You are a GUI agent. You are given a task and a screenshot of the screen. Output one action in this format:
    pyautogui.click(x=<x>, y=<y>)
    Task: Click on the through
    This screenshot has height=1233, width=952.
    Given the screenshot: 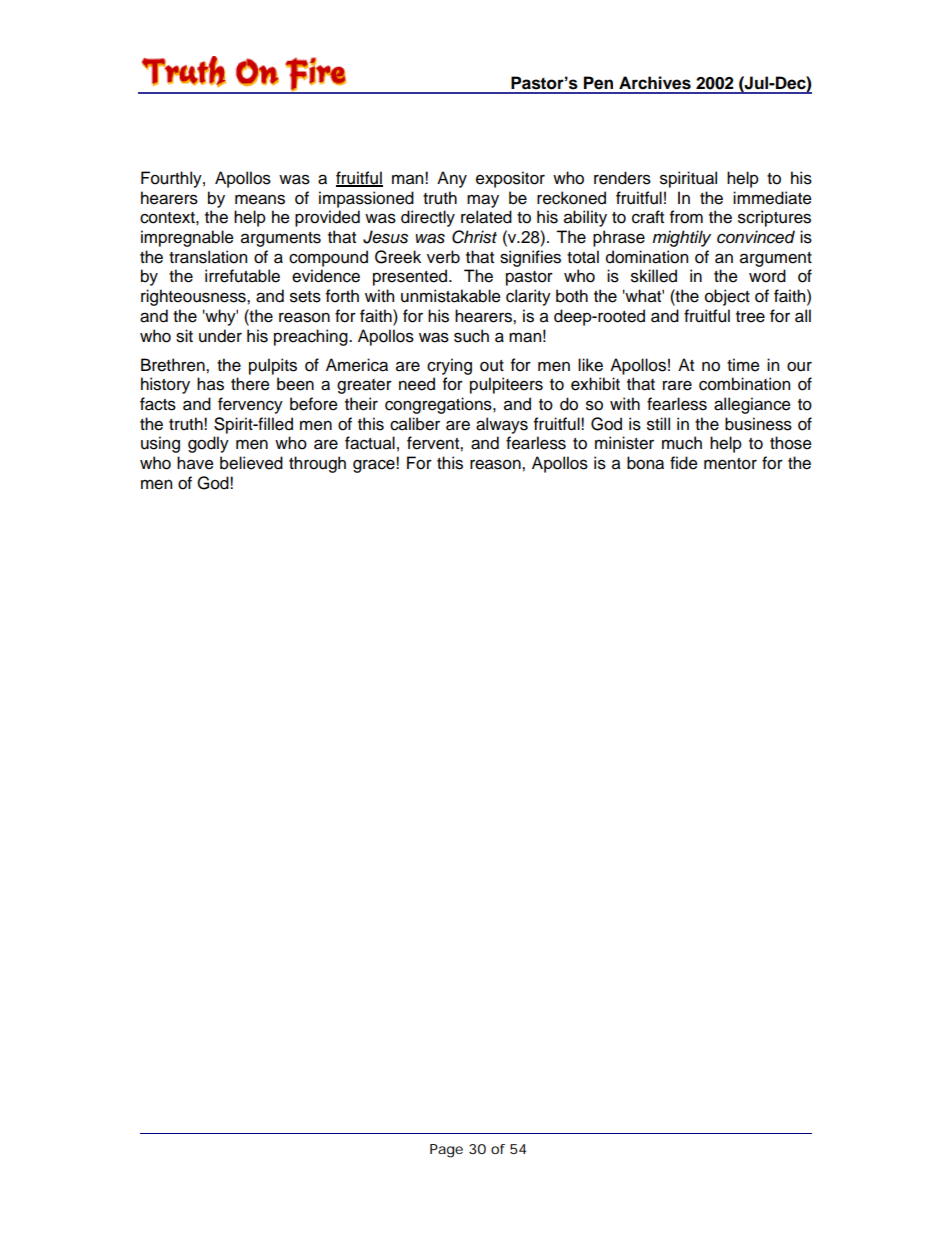 What is the action you would take?
    pyautogui.click(x=317, y=464)
